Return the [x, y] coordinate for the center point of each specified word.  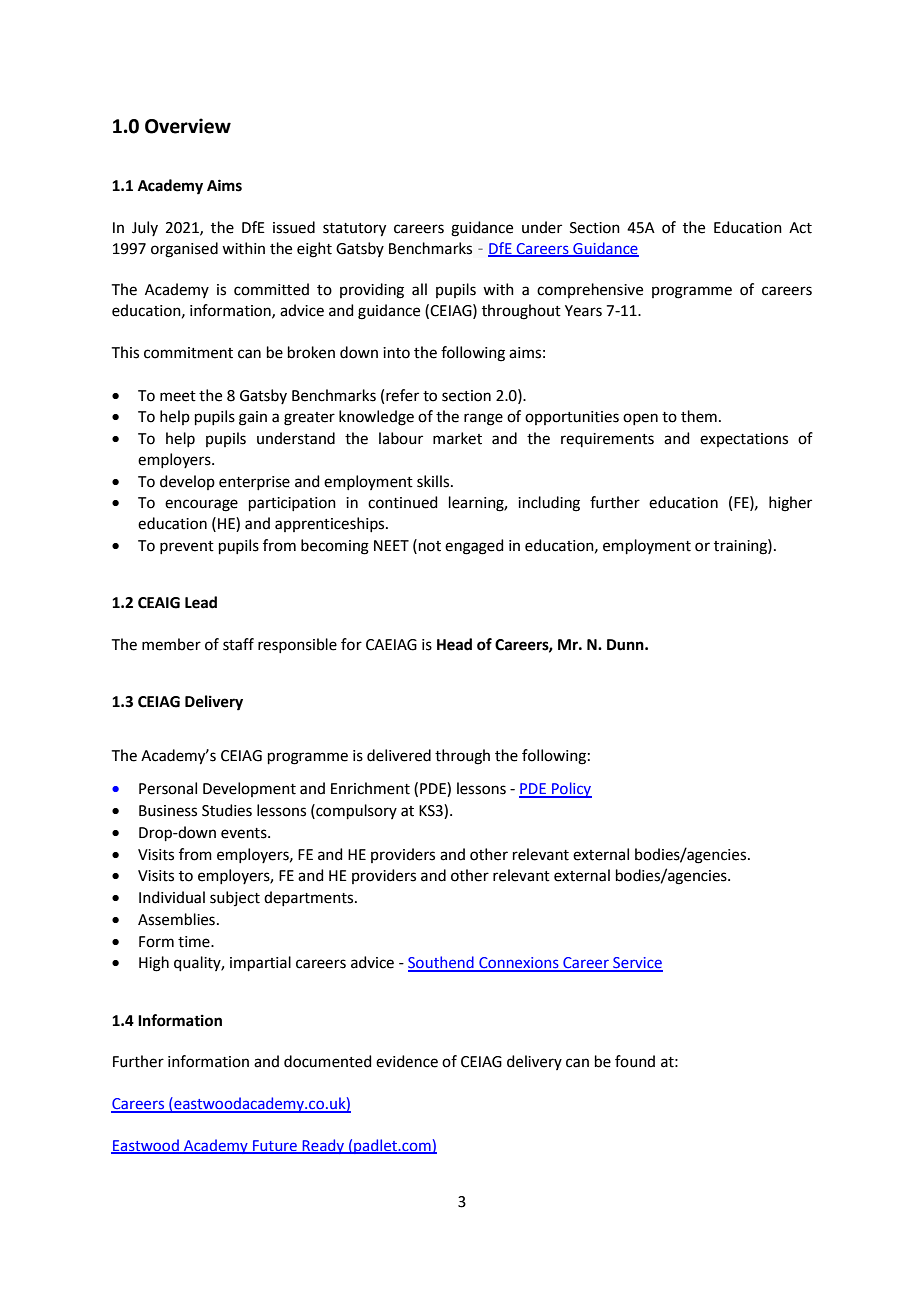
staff [238, 644]
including [549, 504]
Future [275, 1146]
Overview [188, 126]
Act [800, 228]
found [635, 1061]
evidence [407, 1061]
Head [454, 644]
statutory [354, 230]
